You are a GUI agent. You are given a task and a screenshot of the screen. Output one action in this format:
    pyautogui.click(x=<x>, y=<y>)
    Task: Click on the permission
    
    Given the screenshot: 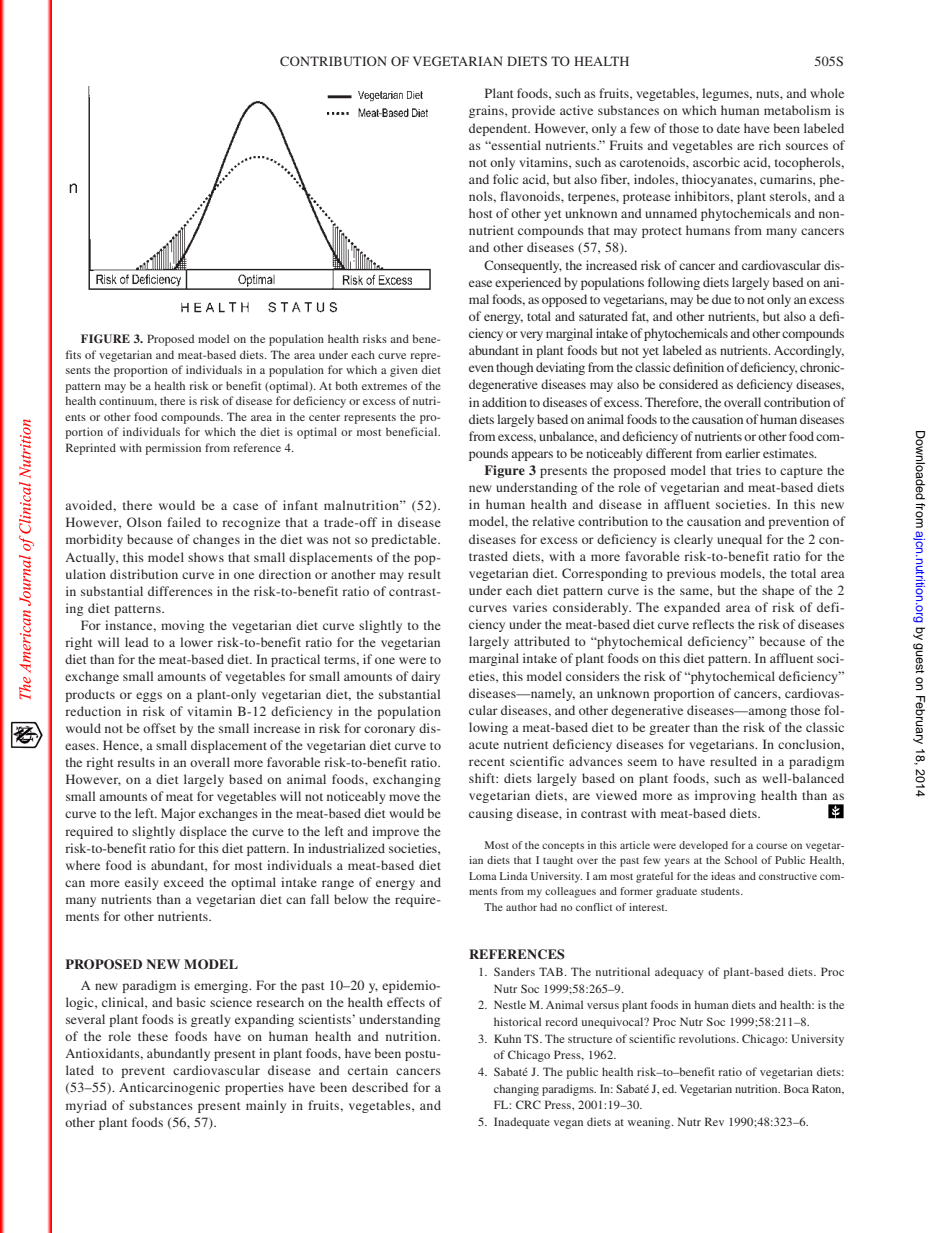 What is the action you would take?
    pyautogui.click(x=173, y=449)
